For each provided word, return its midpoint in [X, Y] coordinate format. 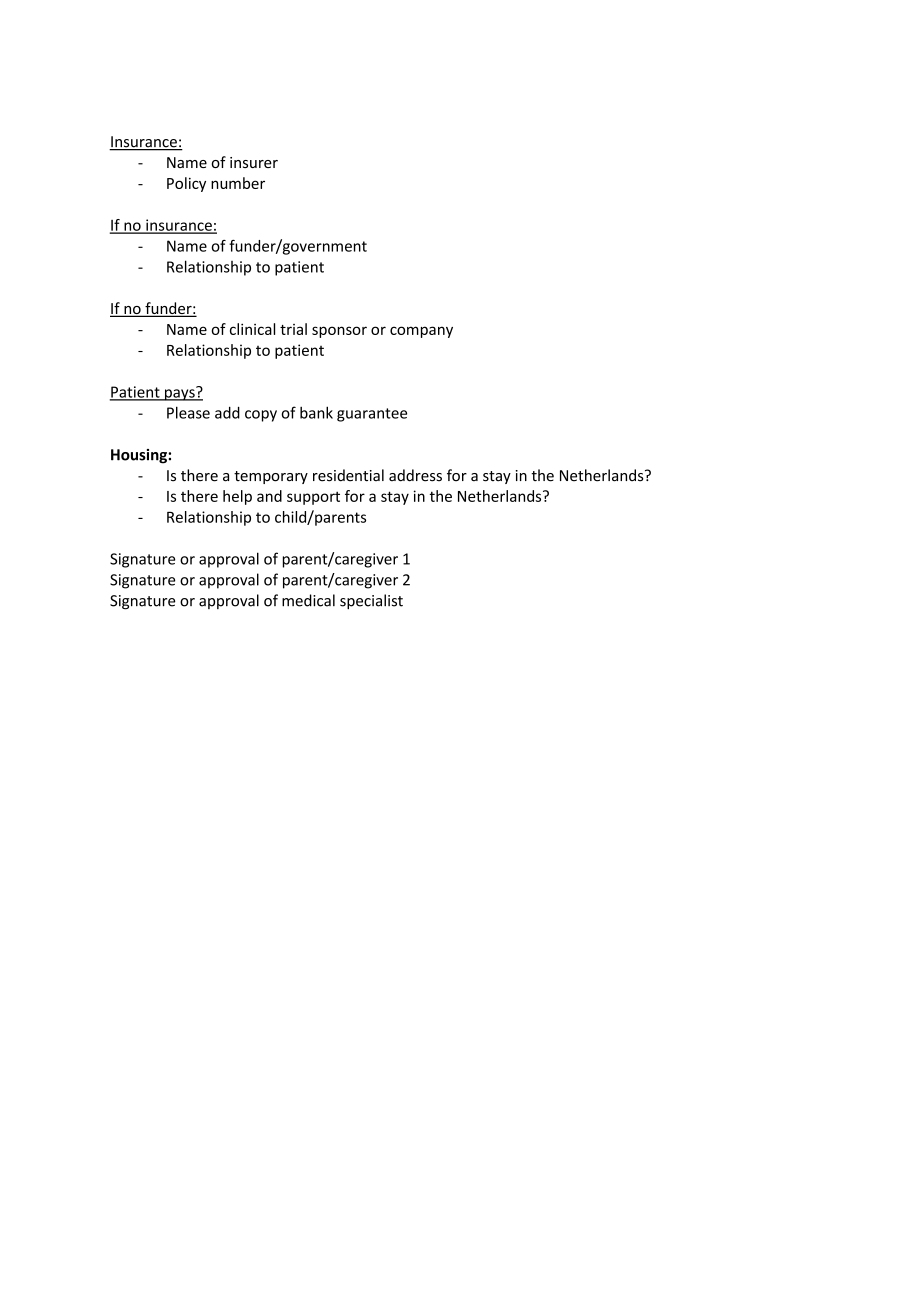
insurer [254, 162]
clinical [252, 329]
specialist [371, 601]
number [238, 183]
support [313, 498]
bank [316, 412]
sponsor [339, 332]
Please [188, 412]
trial [293, 329]
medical [308, 600]
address [415, 475]
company [421, 332]
